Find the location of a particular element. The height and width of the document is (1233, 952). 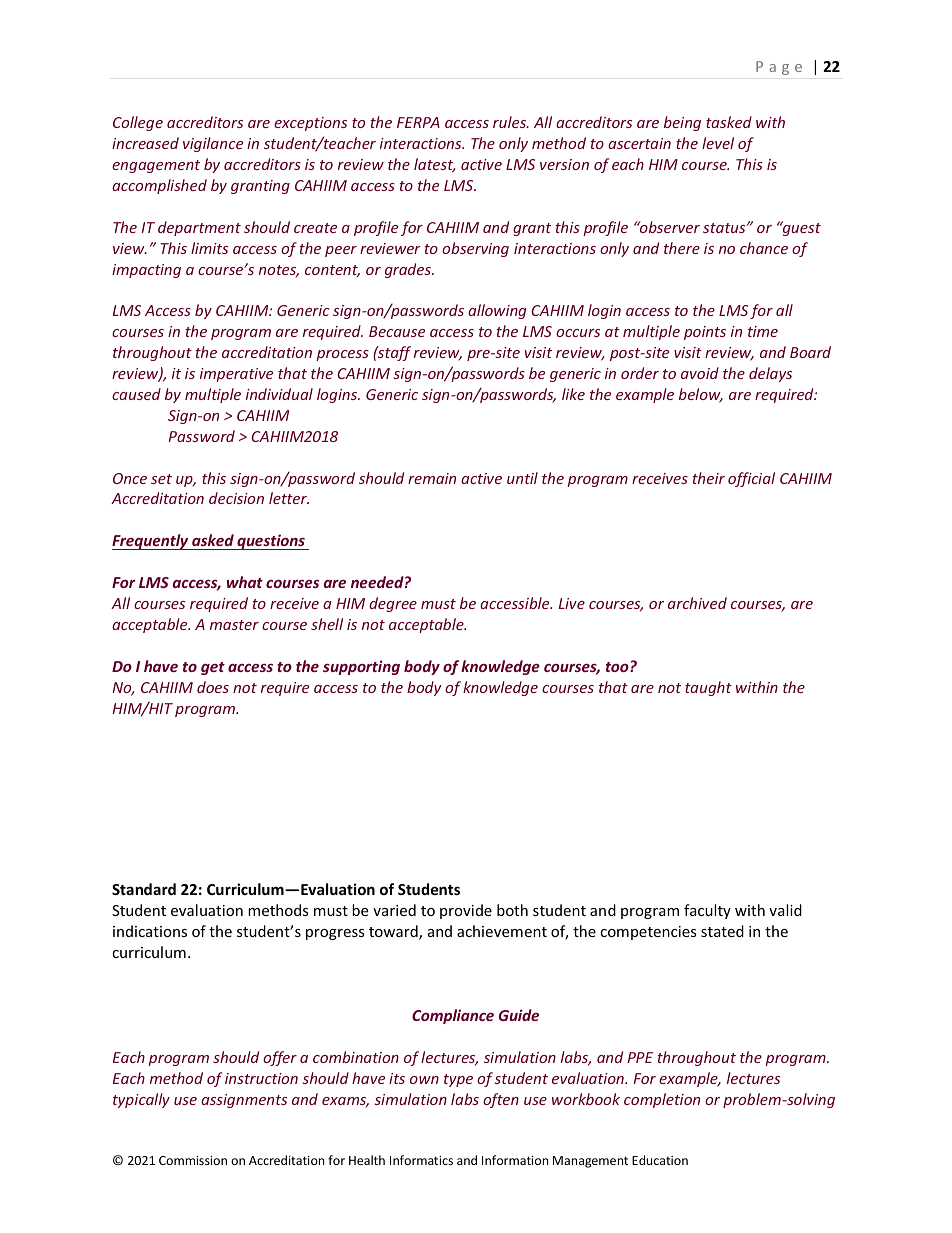

level is located at coordinates (718, 143).
